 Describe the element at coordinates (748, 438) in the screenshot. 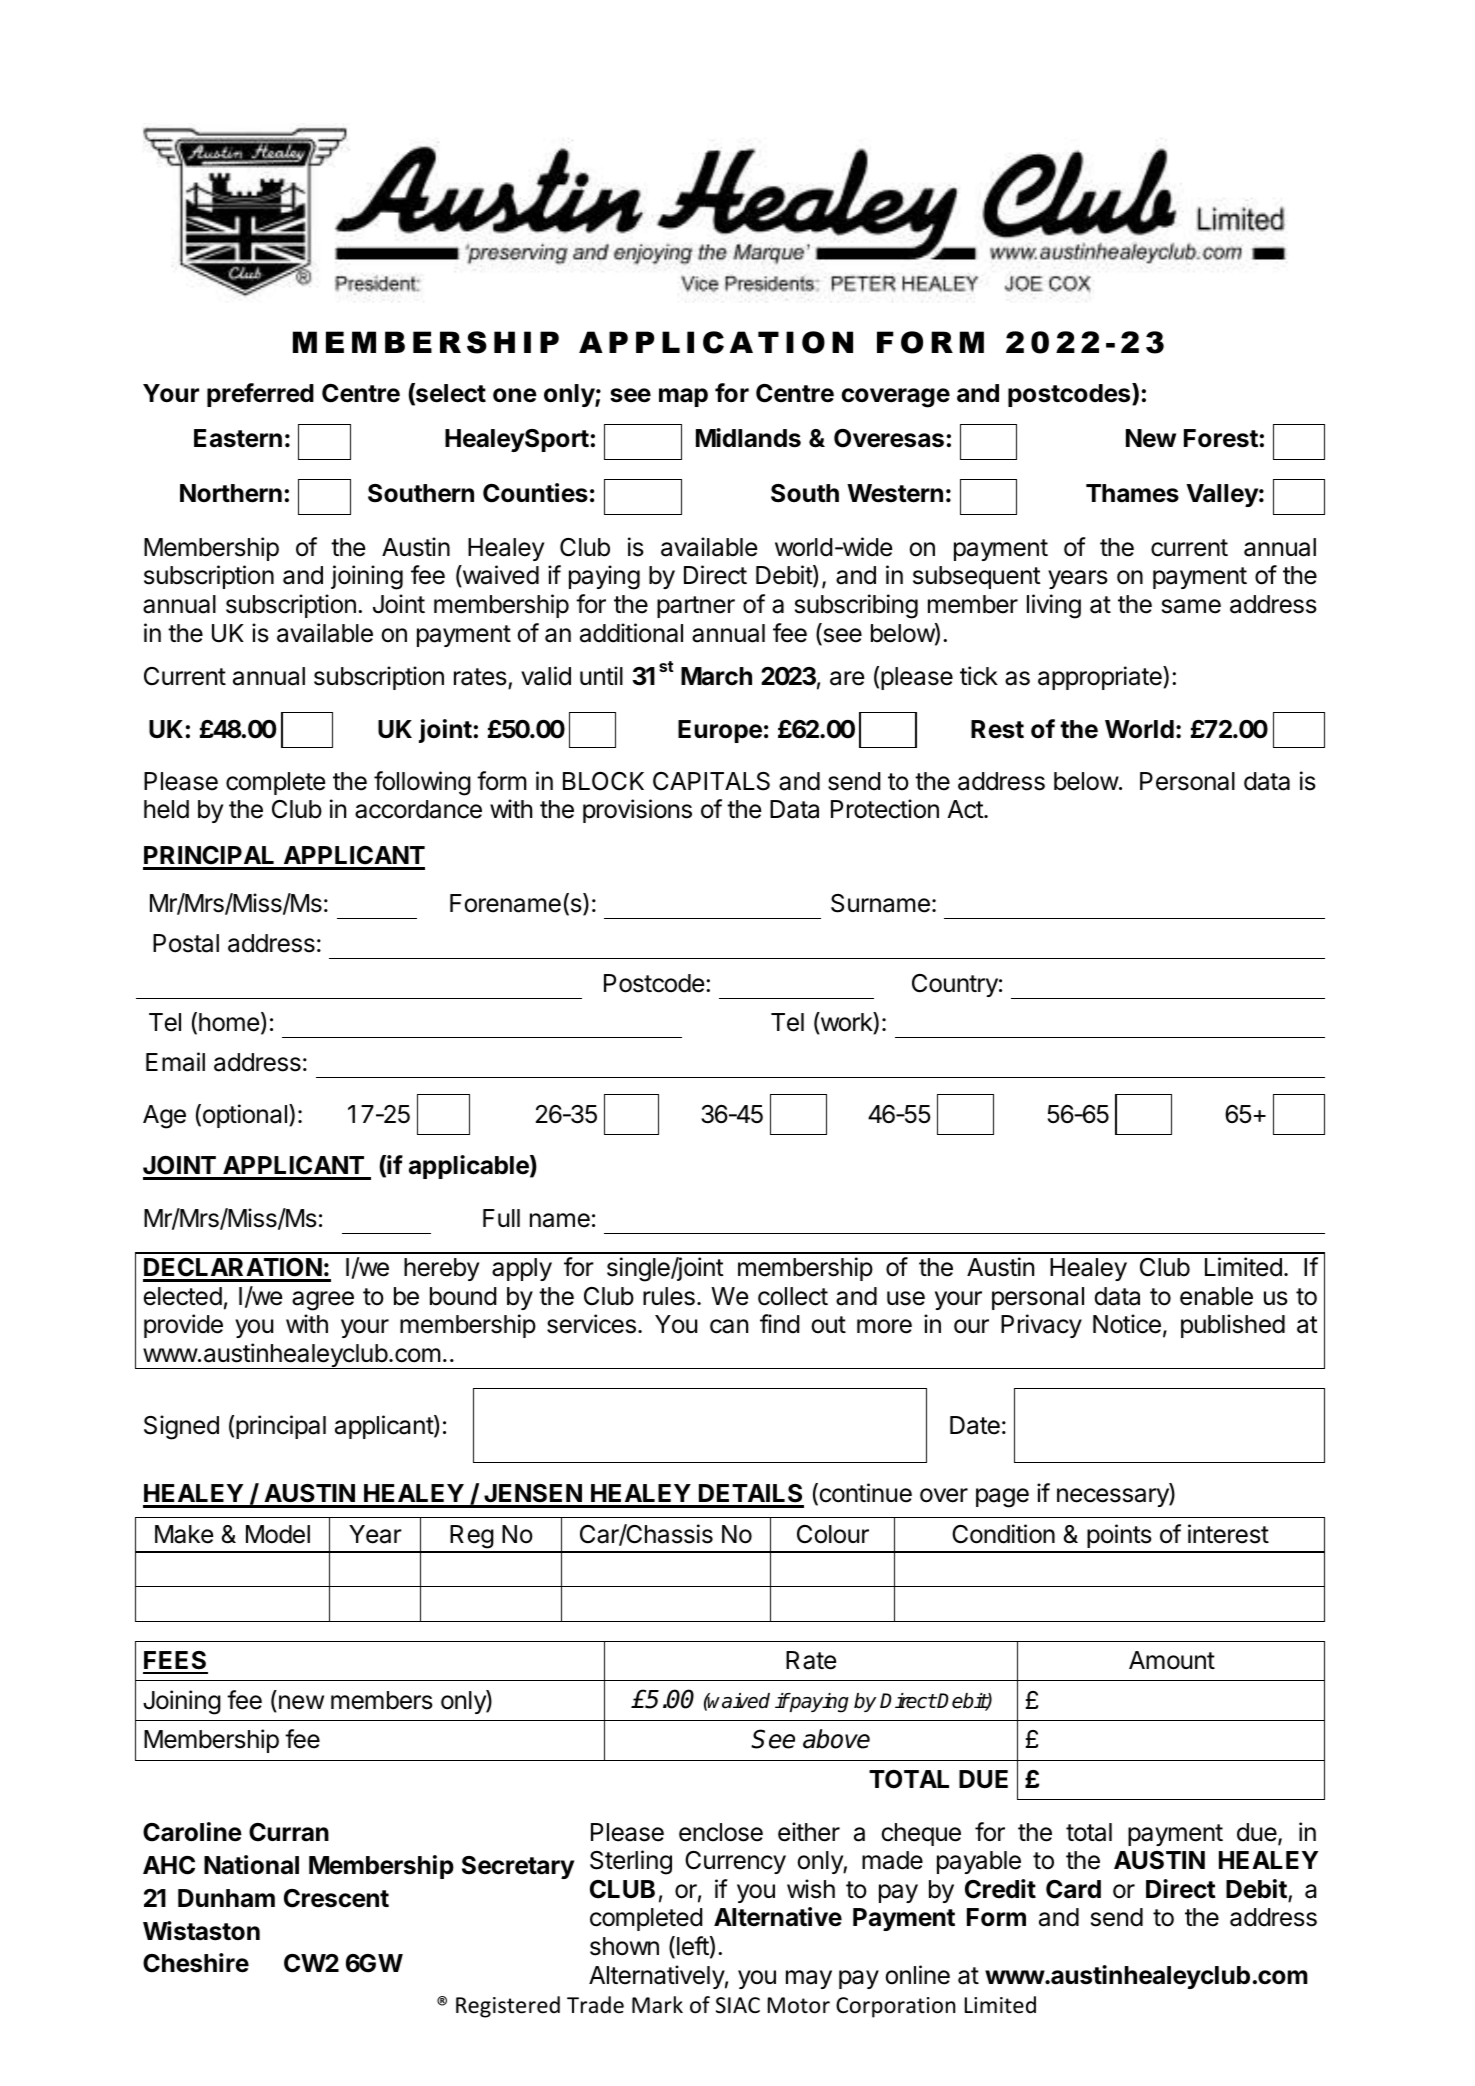

I see `Midlands` at that location.
